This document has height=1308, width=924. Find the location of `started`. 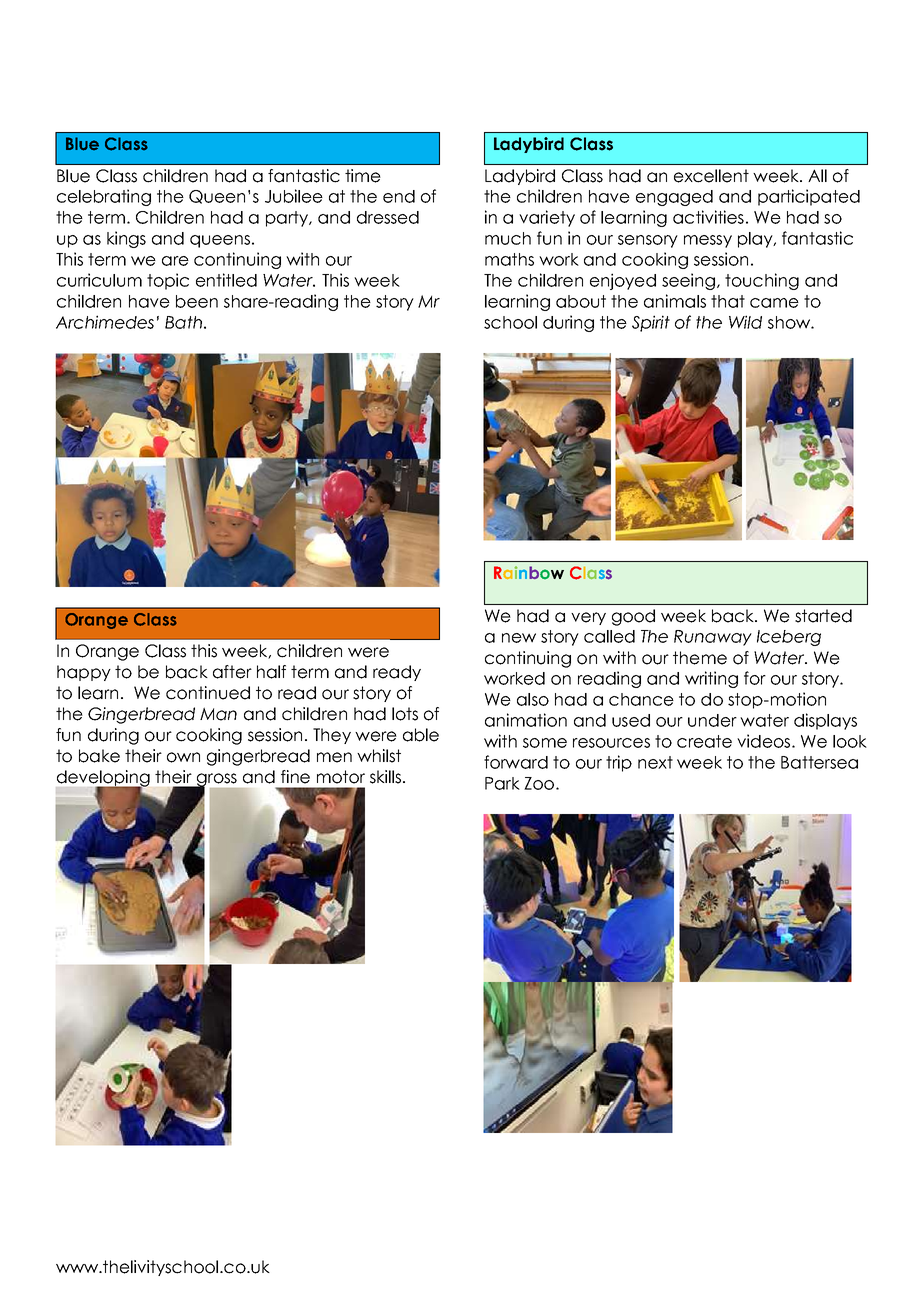

started is located at coordinates (823, 616).
